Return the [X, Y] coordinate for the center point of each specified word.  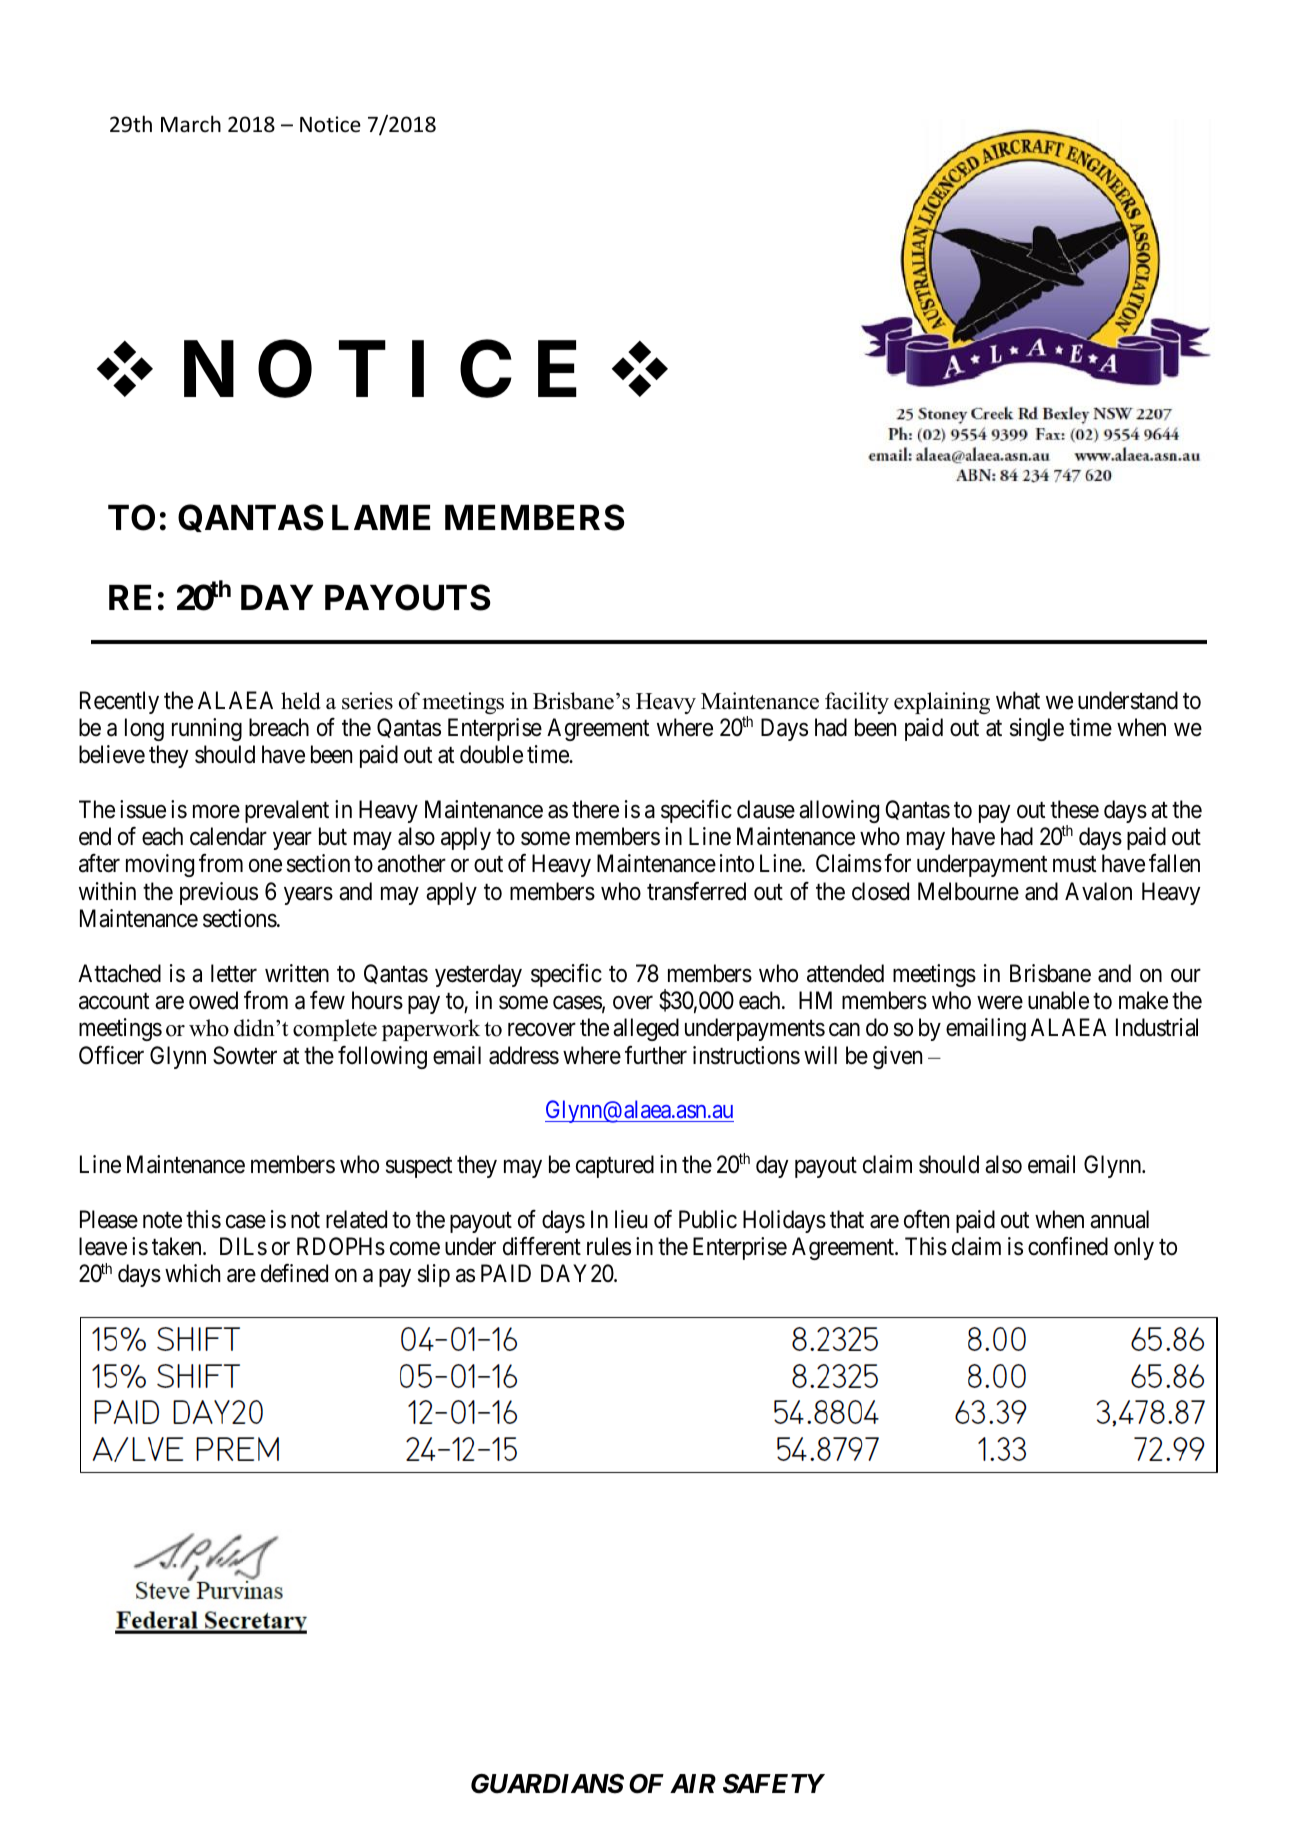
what [1018, 700]
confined [1068, 1246]
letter [234, 973]
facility [857, 703]
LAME [381, 517]
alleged [646, 1029]
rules [609, 1246]
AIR [693, 1783]
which [192, 1273]
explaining [942, 703]
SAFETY [773, 1784]
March [191, 123]
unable [1058, 1000]
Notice [330, 124]
